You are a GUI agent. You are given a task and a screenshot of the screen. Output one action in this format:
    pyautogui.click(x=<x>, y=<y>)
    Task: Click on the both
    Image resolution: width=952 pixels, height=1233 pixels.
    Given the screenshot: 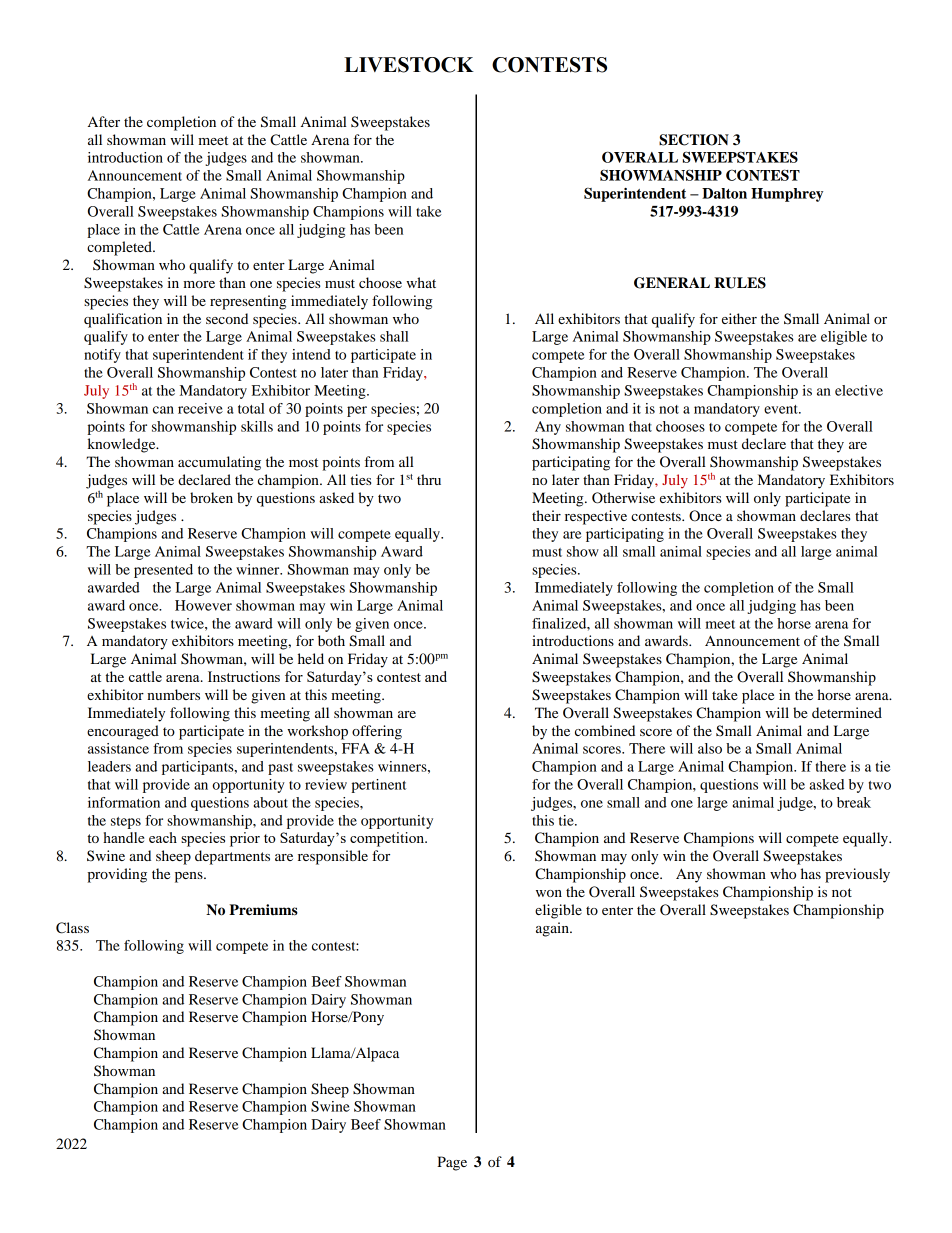 What is the action you would take?
    pyautogui.click(x=331, y=640)
